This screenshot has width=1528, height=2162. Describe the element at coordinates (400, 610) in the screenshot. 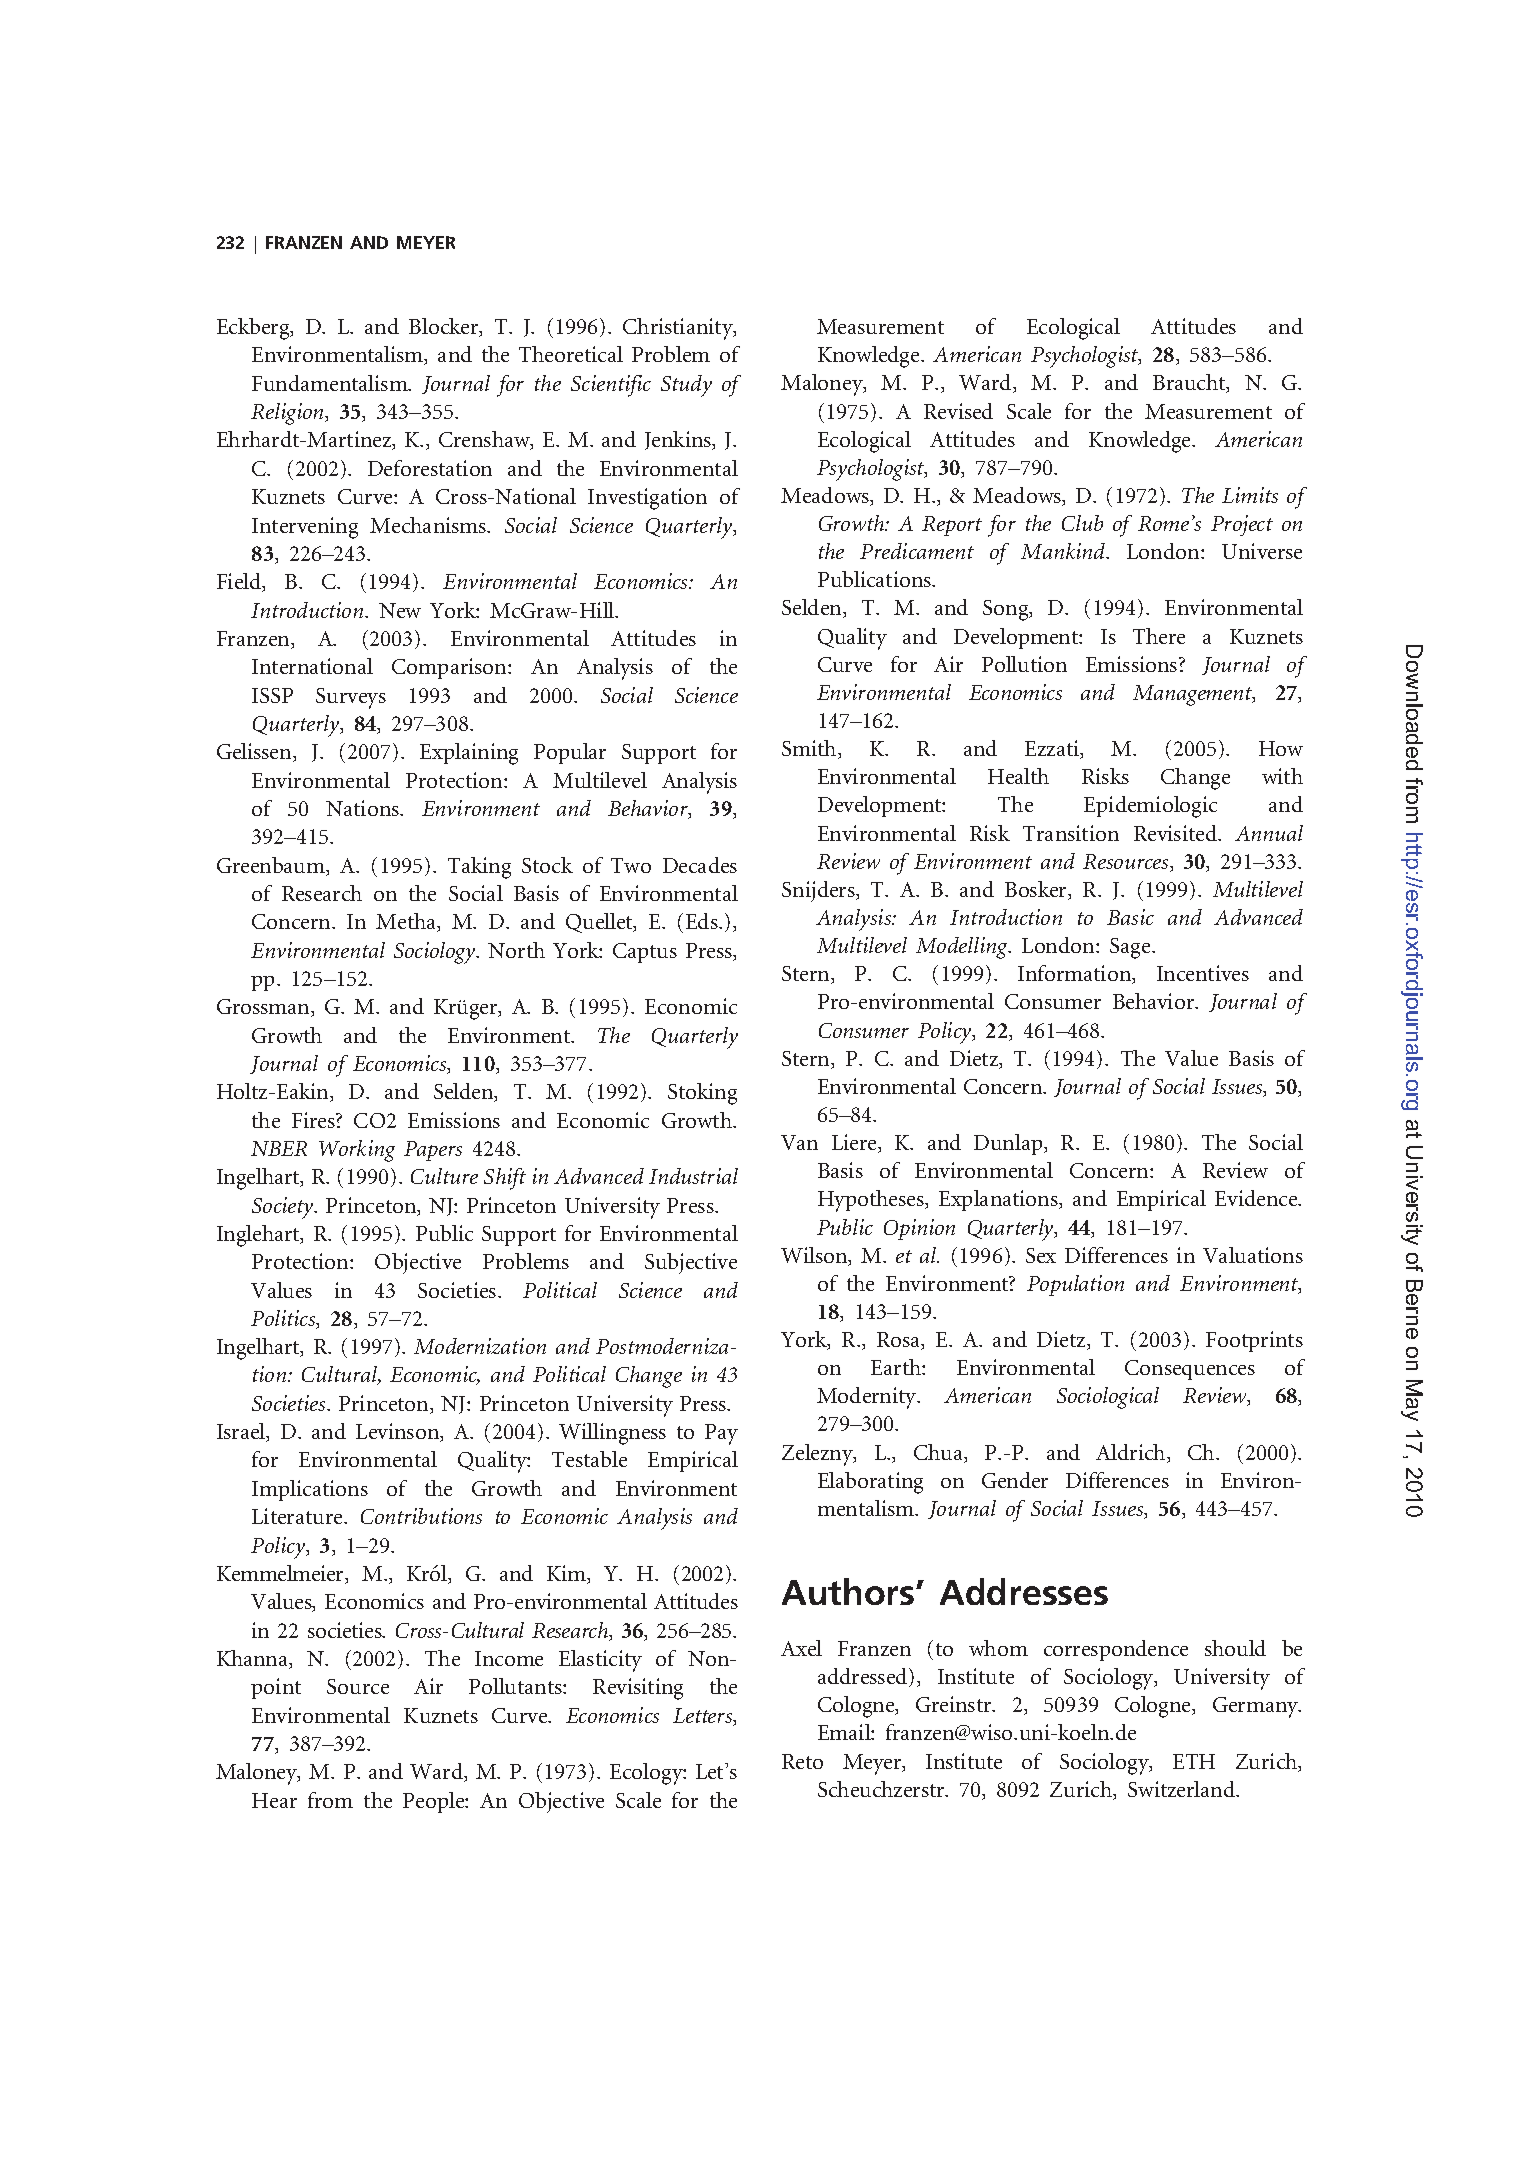

I see `New` at that location.
